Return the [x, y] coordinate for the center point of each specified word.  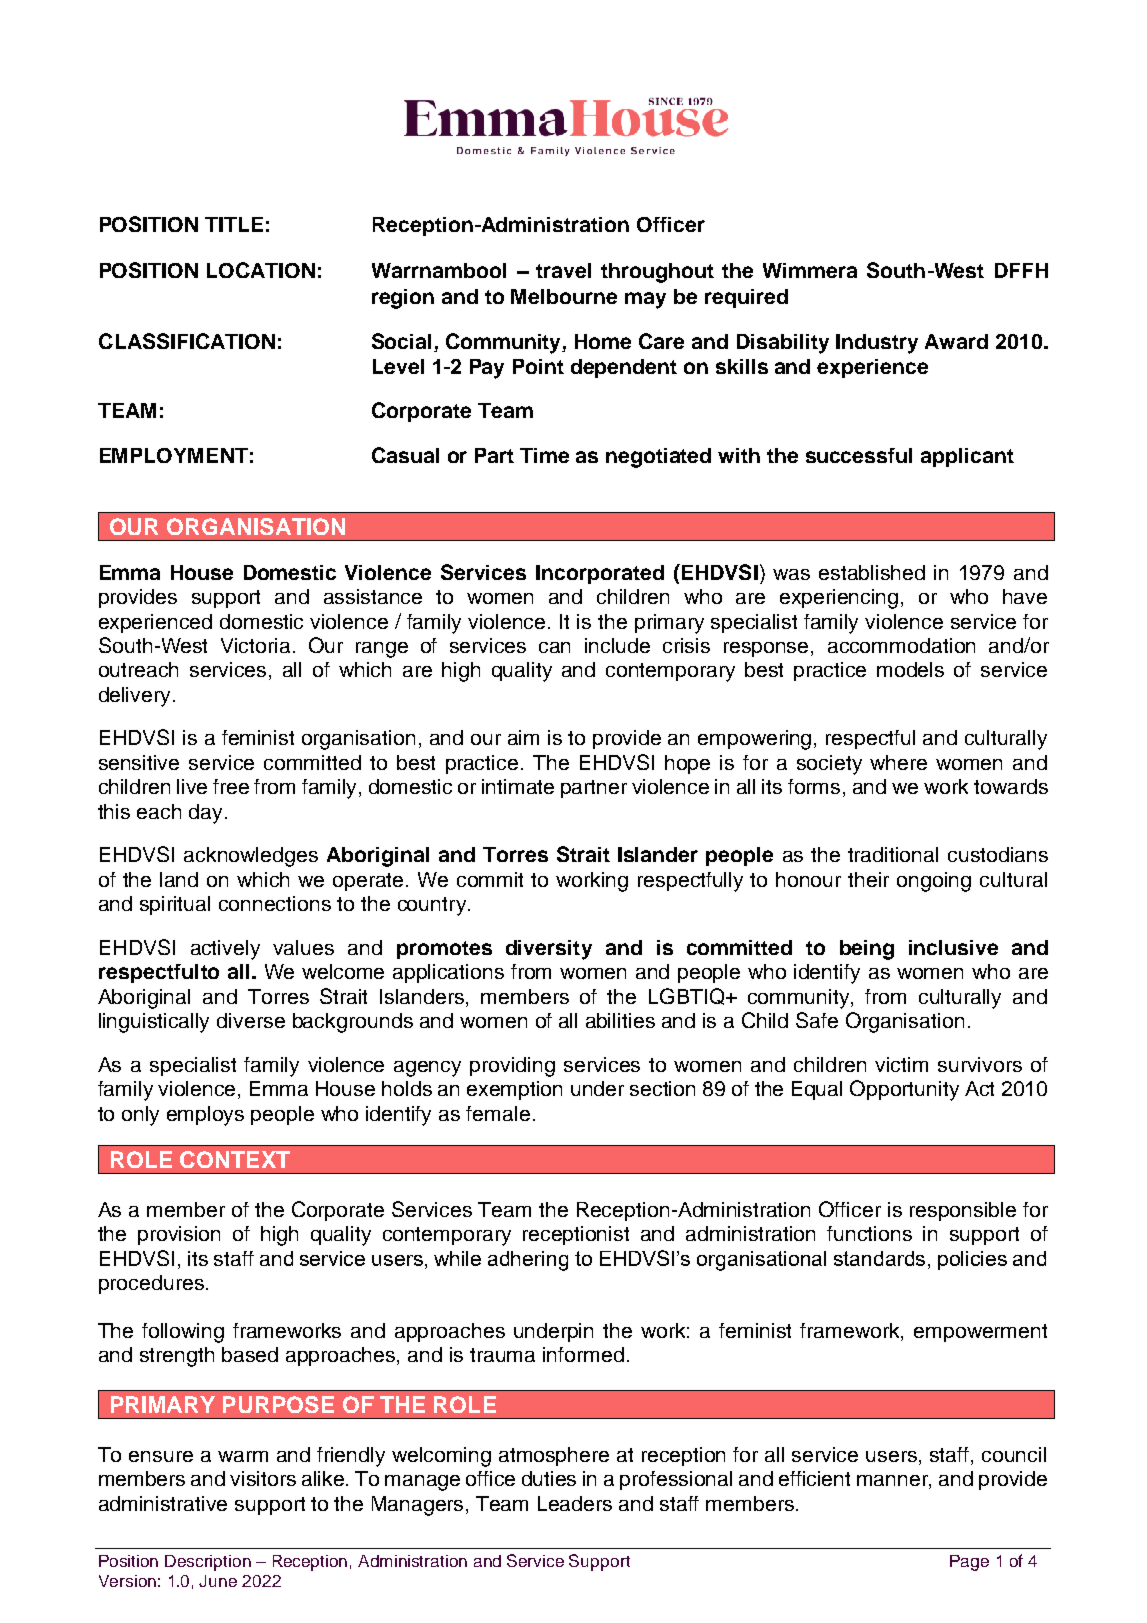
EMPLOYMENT [174, 455]
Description [208, 1563]
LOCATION [261, 270]
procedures [151, 1284]
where [898, 762]
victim [901, 1064]
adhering [528, 1261]
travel [563, 270]
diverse [251, 1020]
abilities [620, 1020]
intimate [518, 786]
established [872, 572]
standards [881, 1258]
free [231, 786]
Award [956, 341]
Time [544, 455]
